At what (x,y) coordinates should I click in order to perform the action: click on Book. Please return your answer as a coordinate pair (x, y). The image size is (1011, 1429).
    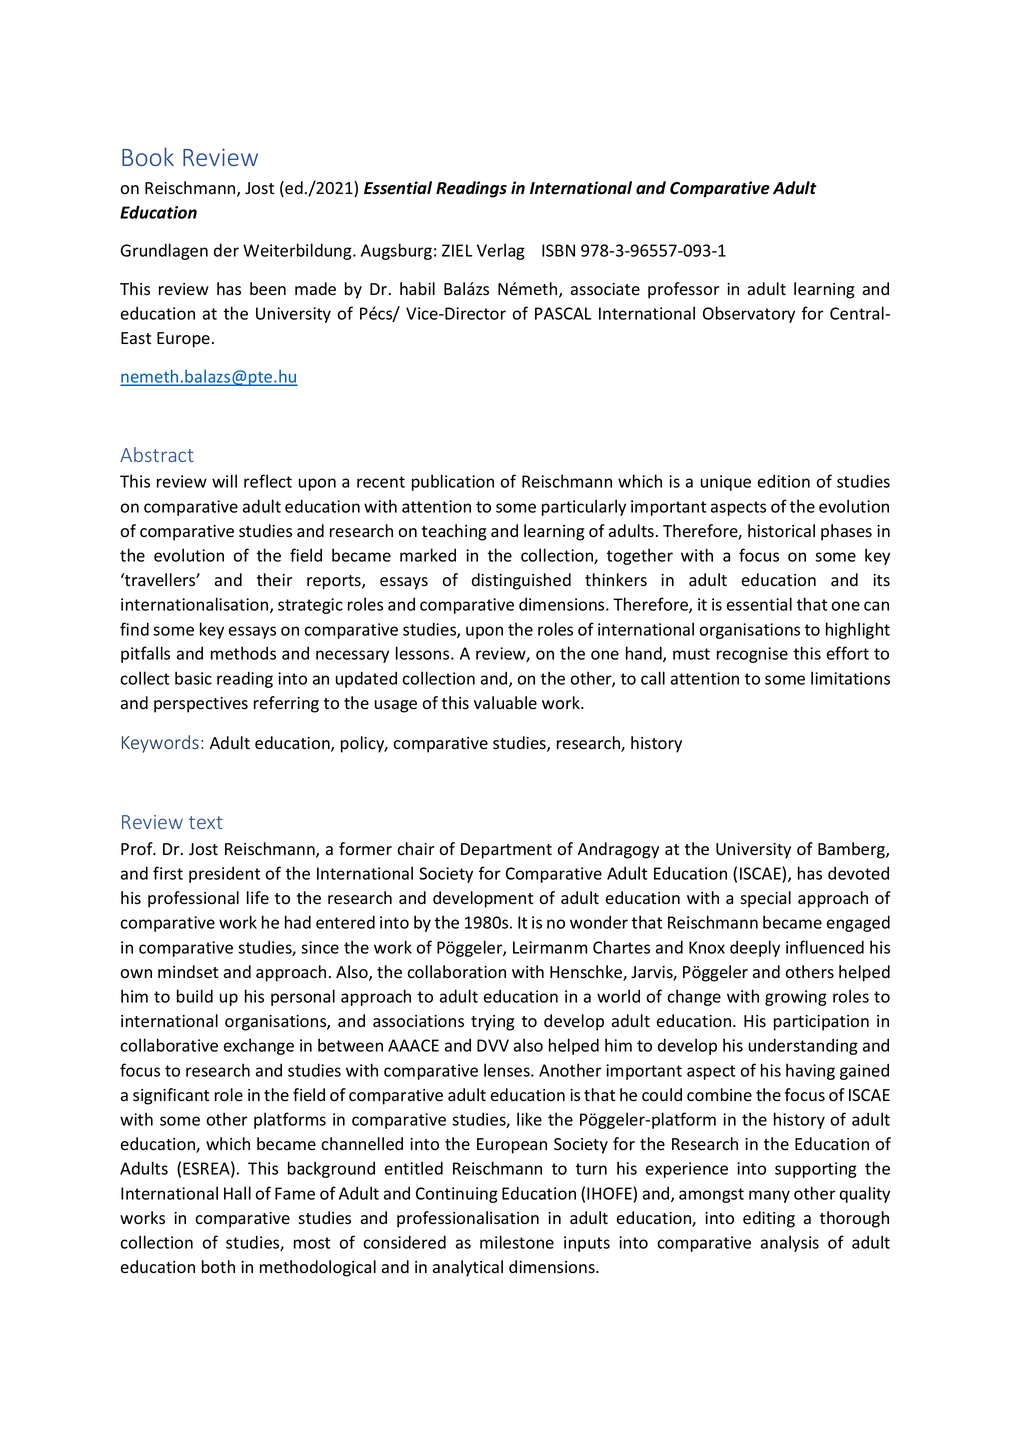
    Looking at the image, I should click on (148, 156).
